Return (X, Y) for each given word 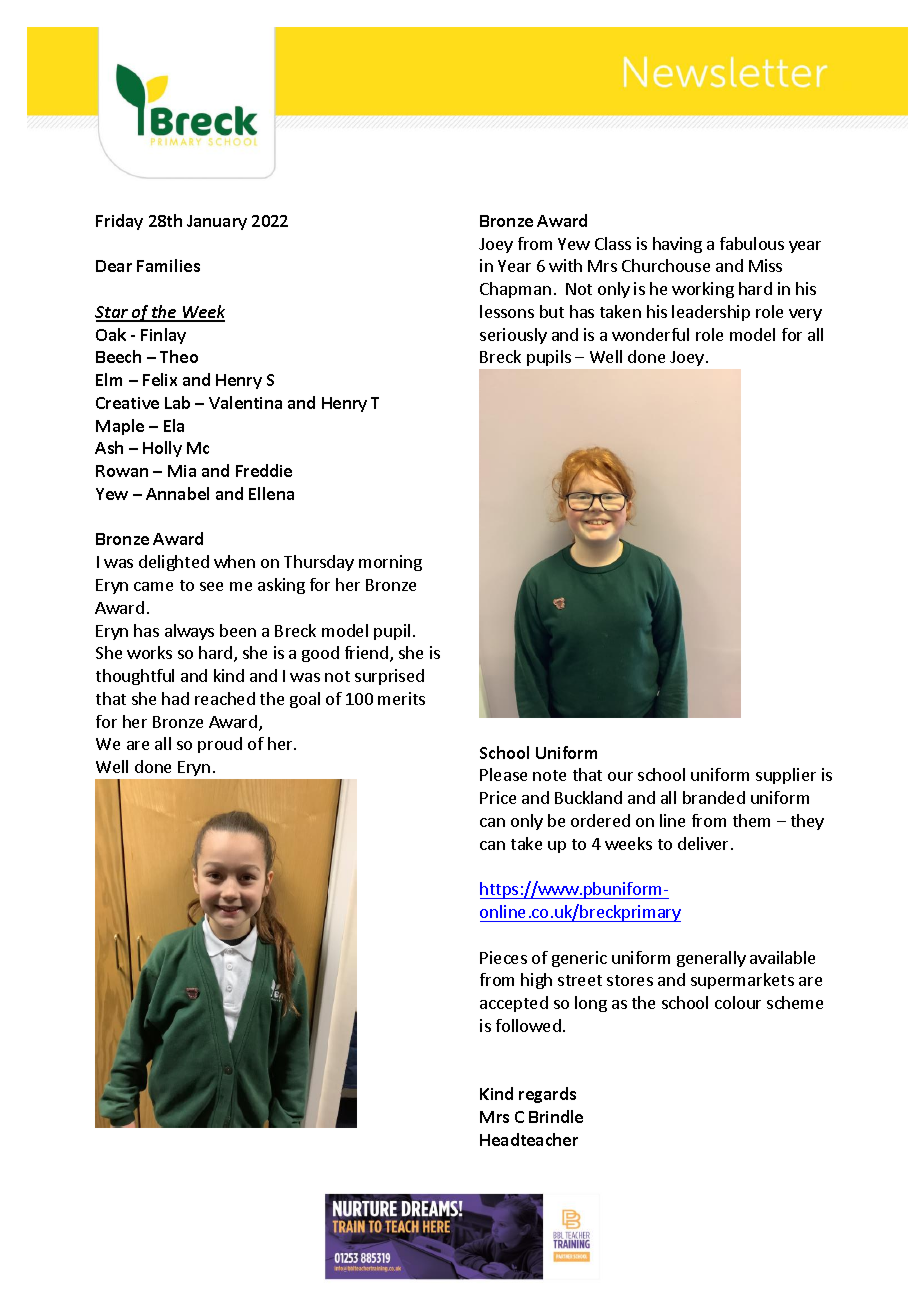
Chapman (515, 290)
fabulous (752, 243)
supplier (786, 776)
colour (738, 1002)
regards (547, 1095)
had (175, 698)
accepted (514, 1004)
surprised (389, 677)
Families (168, 265)
